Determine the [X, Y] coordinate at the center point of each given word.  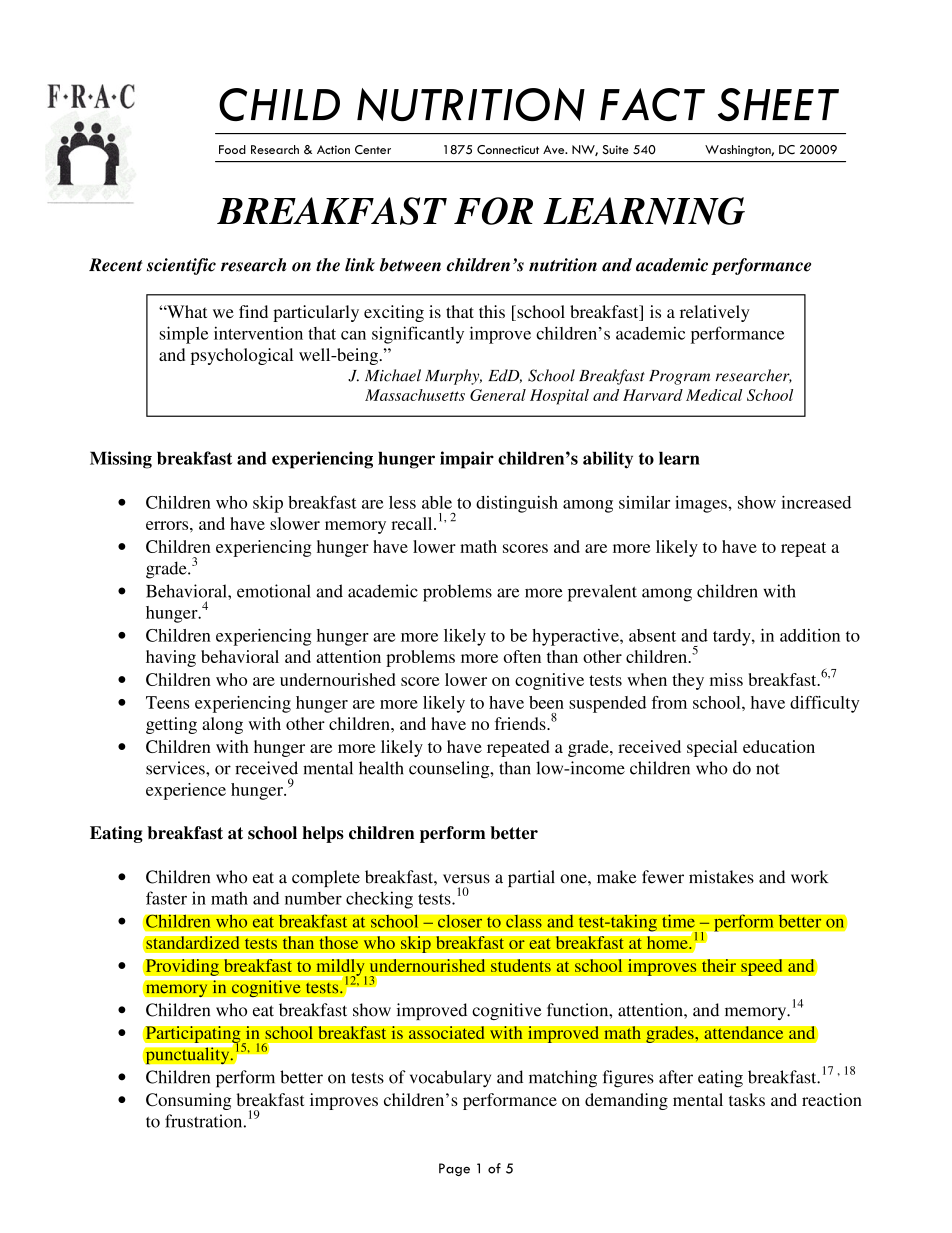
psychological [242, 356]
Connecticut [508, 150]
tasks [747, 1099]
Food [232, 149]
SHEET [778, 104]
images [702, 504]
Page [454, 1169]
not [768, 769]
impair [467, 460]
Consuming [189, 1101]
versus [466, 879]
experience [186, 791]
